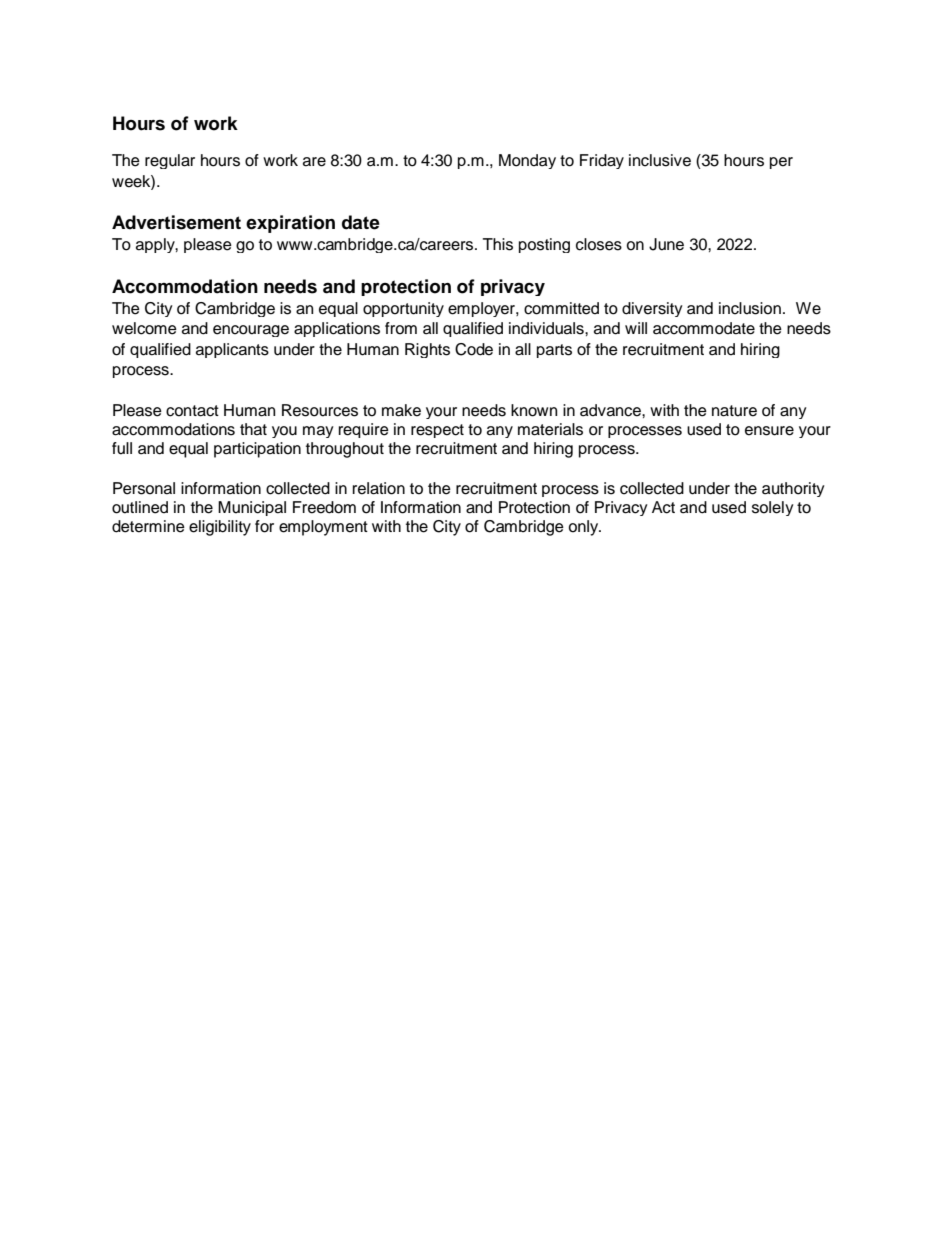  What do you see at coordinates (170, 161) in the page?
I see `regular` at bounding box center [170, 161].
